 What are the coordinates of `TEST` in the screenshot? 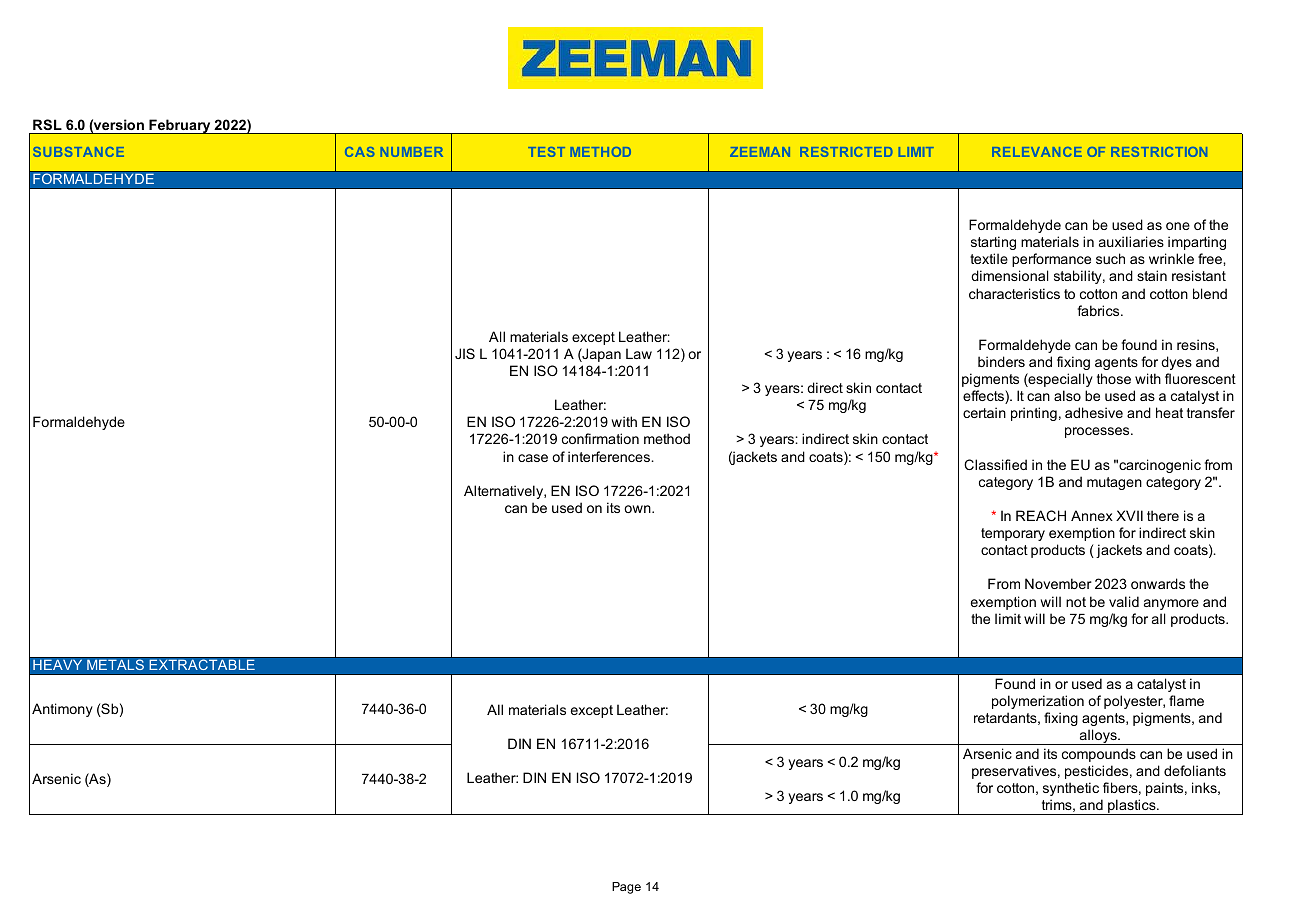 It's located at (546, 152).
